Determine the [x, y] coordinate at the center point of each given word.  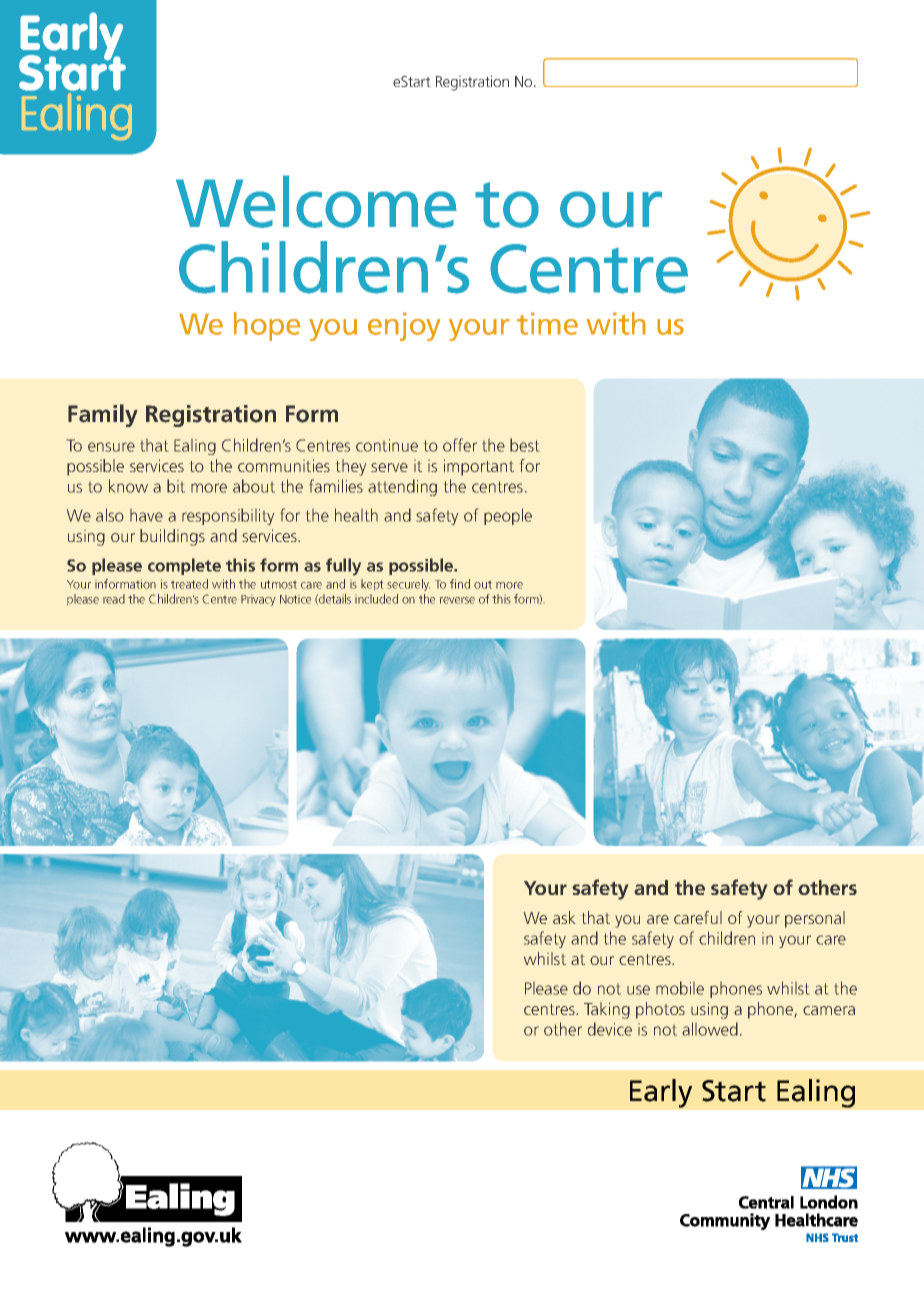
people [508, 516]
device [610, 1029]
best [524, 445]
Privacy [258, 600]
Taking [607, 1010]
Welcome [316, 201]
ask [564, 917]
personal [815, 919]
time [547, 323]
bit [176, 486]
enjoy [404, 326]
